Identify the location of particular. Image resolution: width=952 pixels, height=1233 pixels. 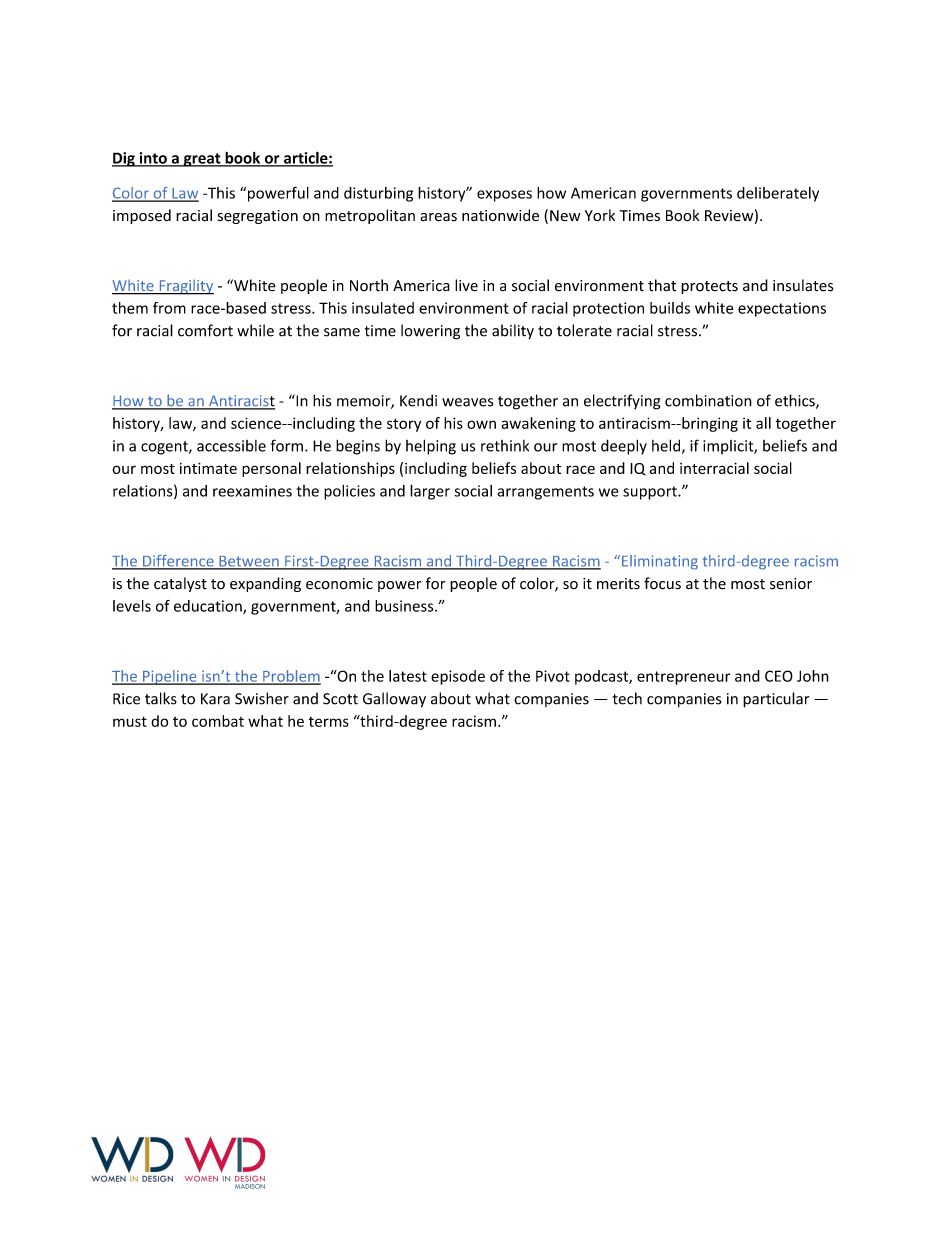
(776, 700).
